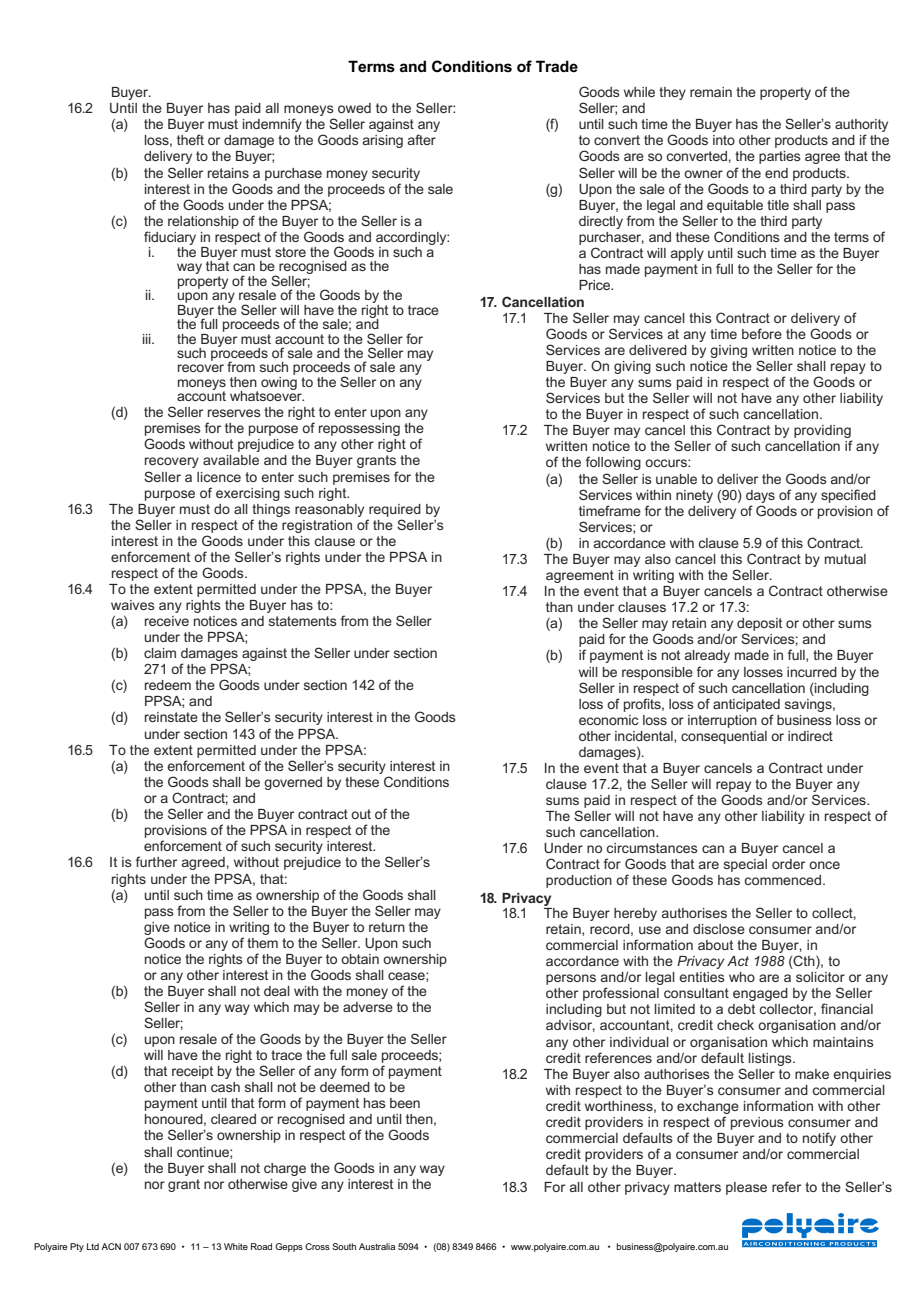  Describe the element at coordinates (422, 139) in the document. I see `after` at that location.
